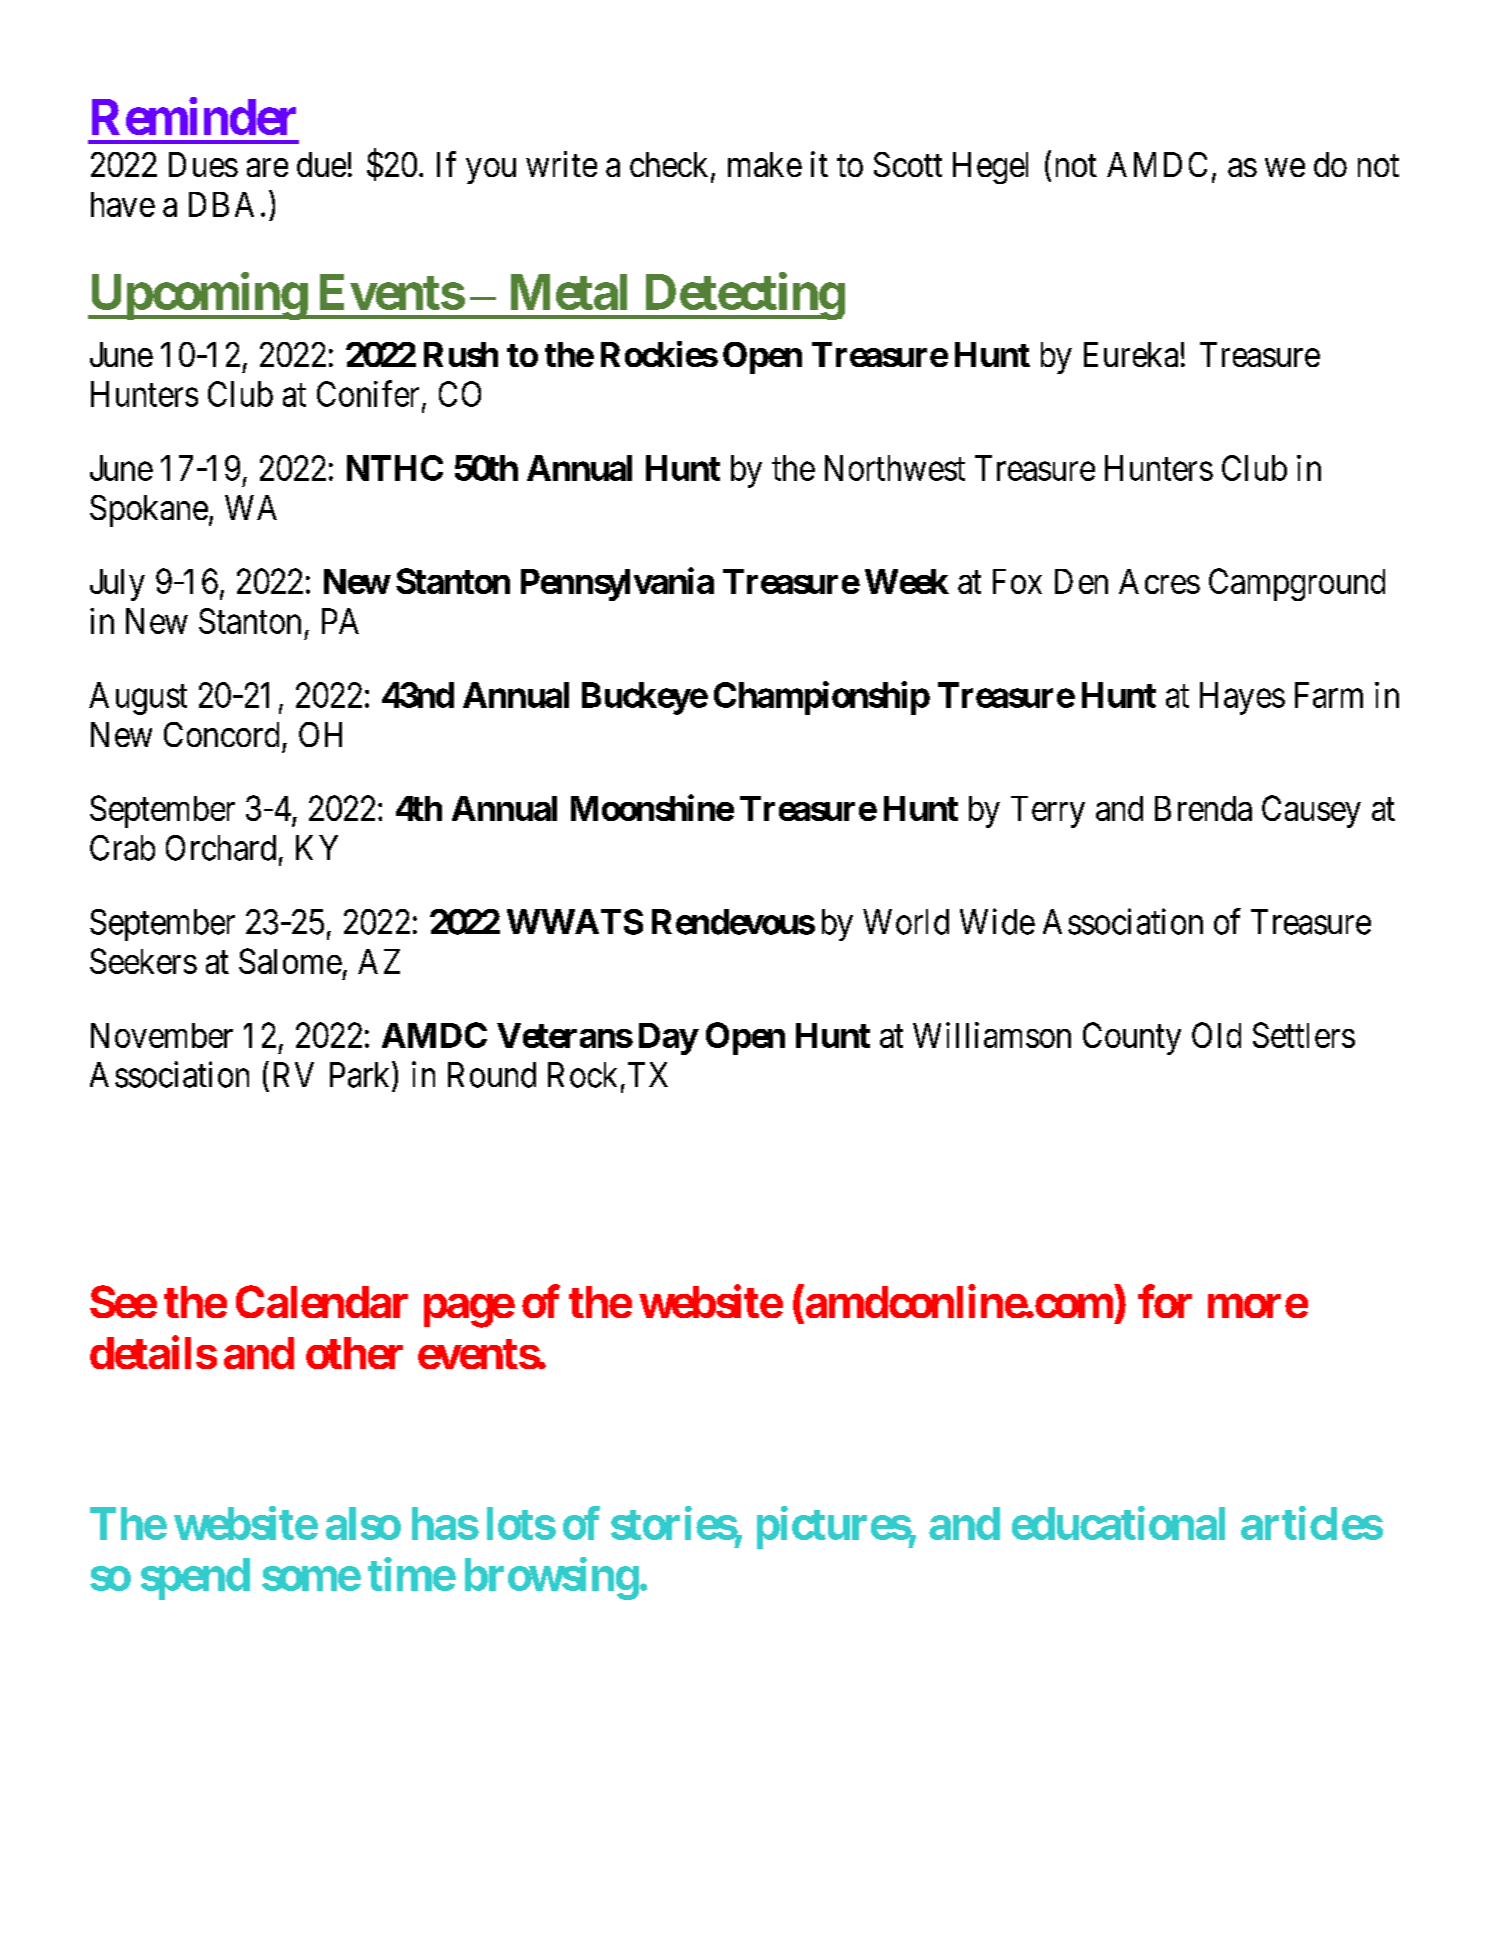 This screenshot has width=1503, height=1945. Describe the element at coordinates (765, 164) in the screenshot. I see `make` at that location.
